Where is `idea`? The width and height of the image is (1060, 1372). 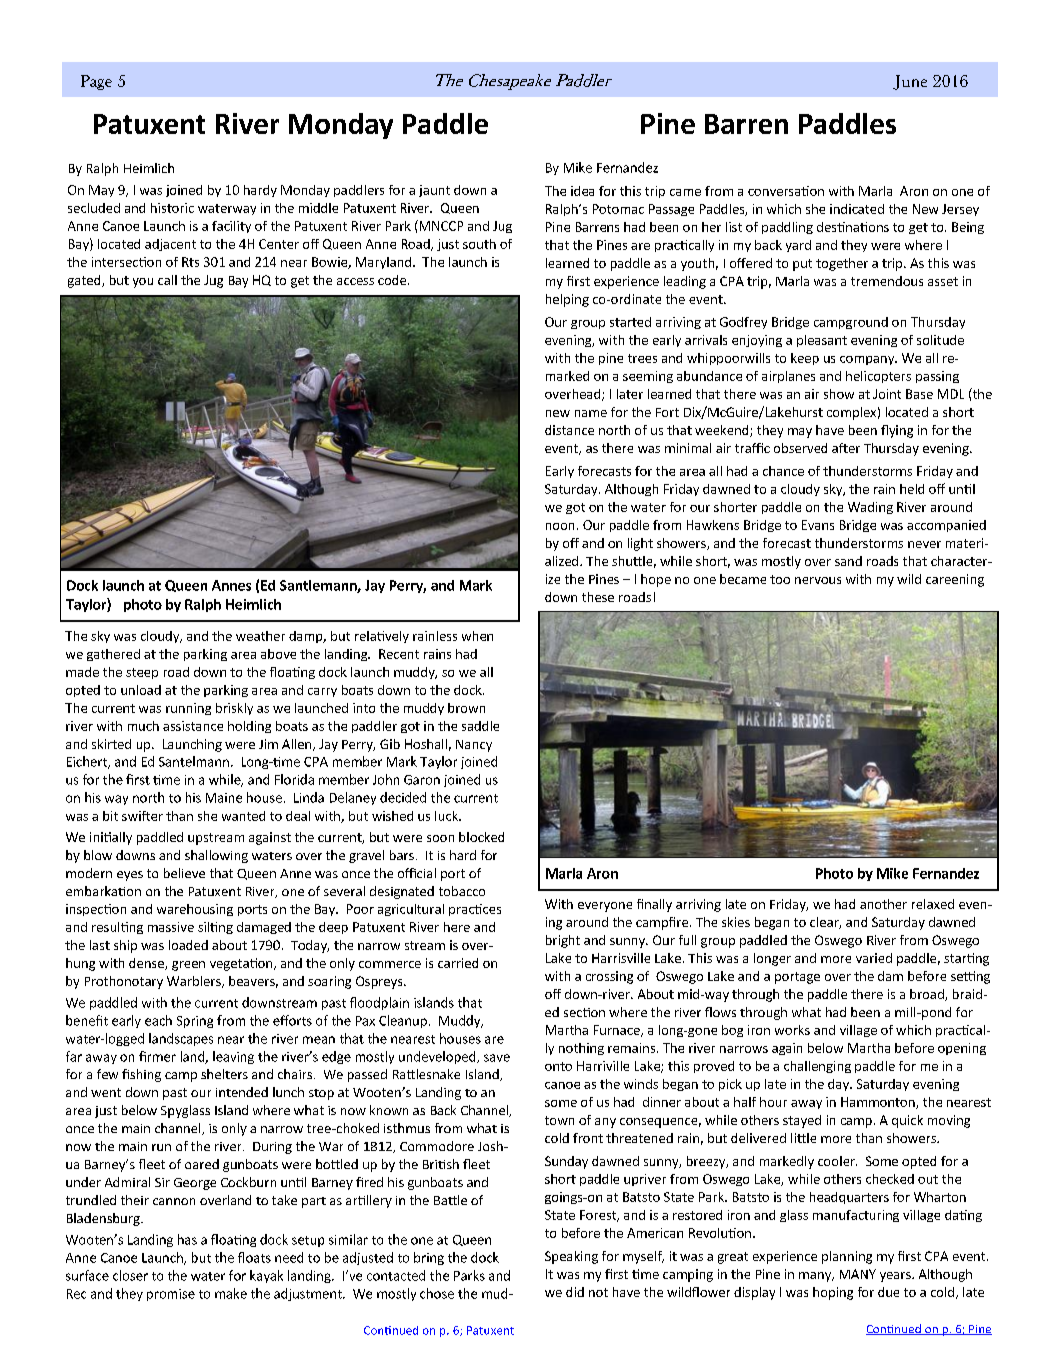 idea is located at coordinates (582, 191).
